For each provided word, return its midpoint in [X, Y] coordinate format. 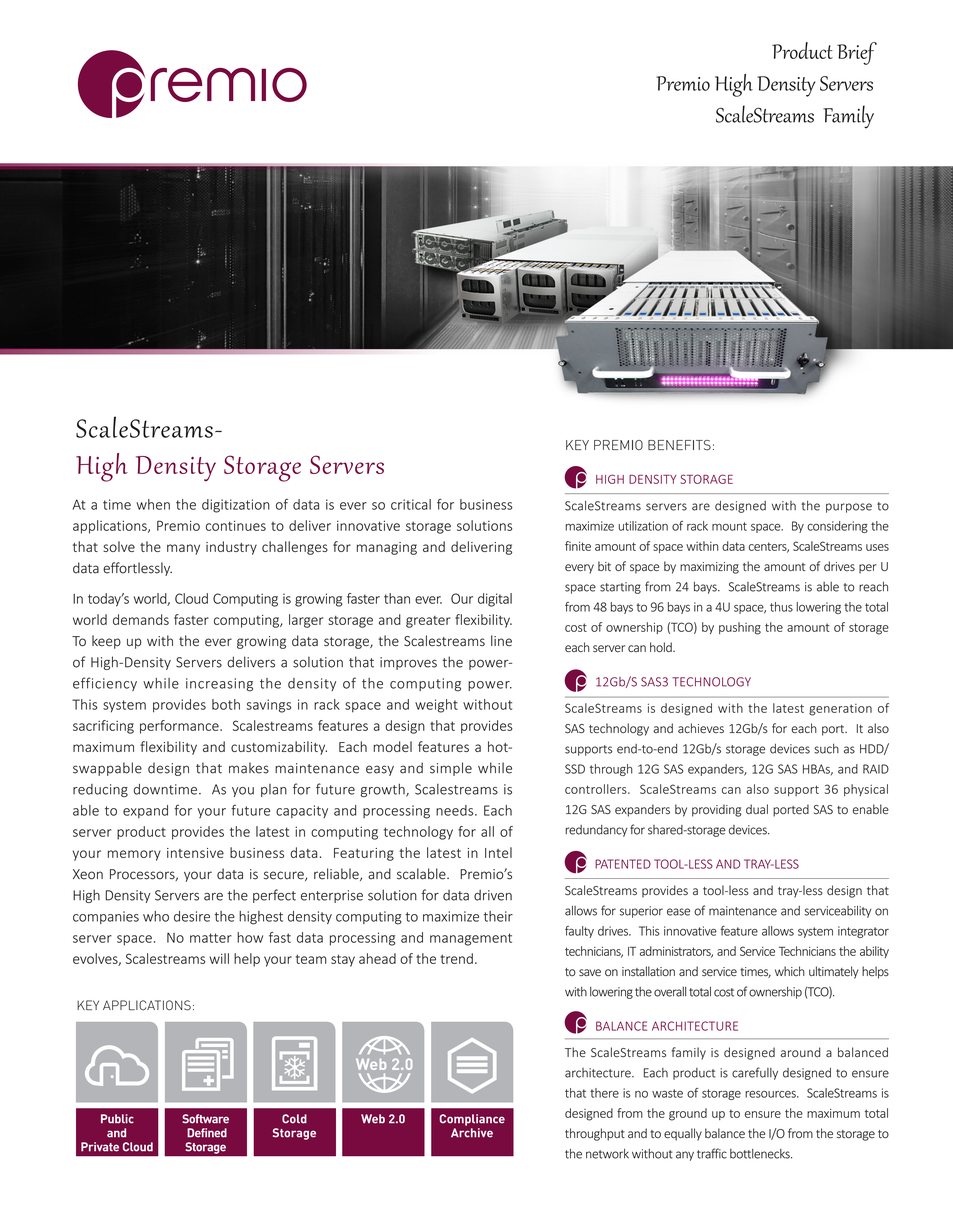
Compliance [472, 1120]
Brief [857, 53]
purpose [849, 508]
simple [451, 769]
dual [757, 809]
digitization [236, 506]
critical [411, 504]
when [153, 504]
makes [249, 768]
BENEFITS [679, 445]
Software [205, 1119]
